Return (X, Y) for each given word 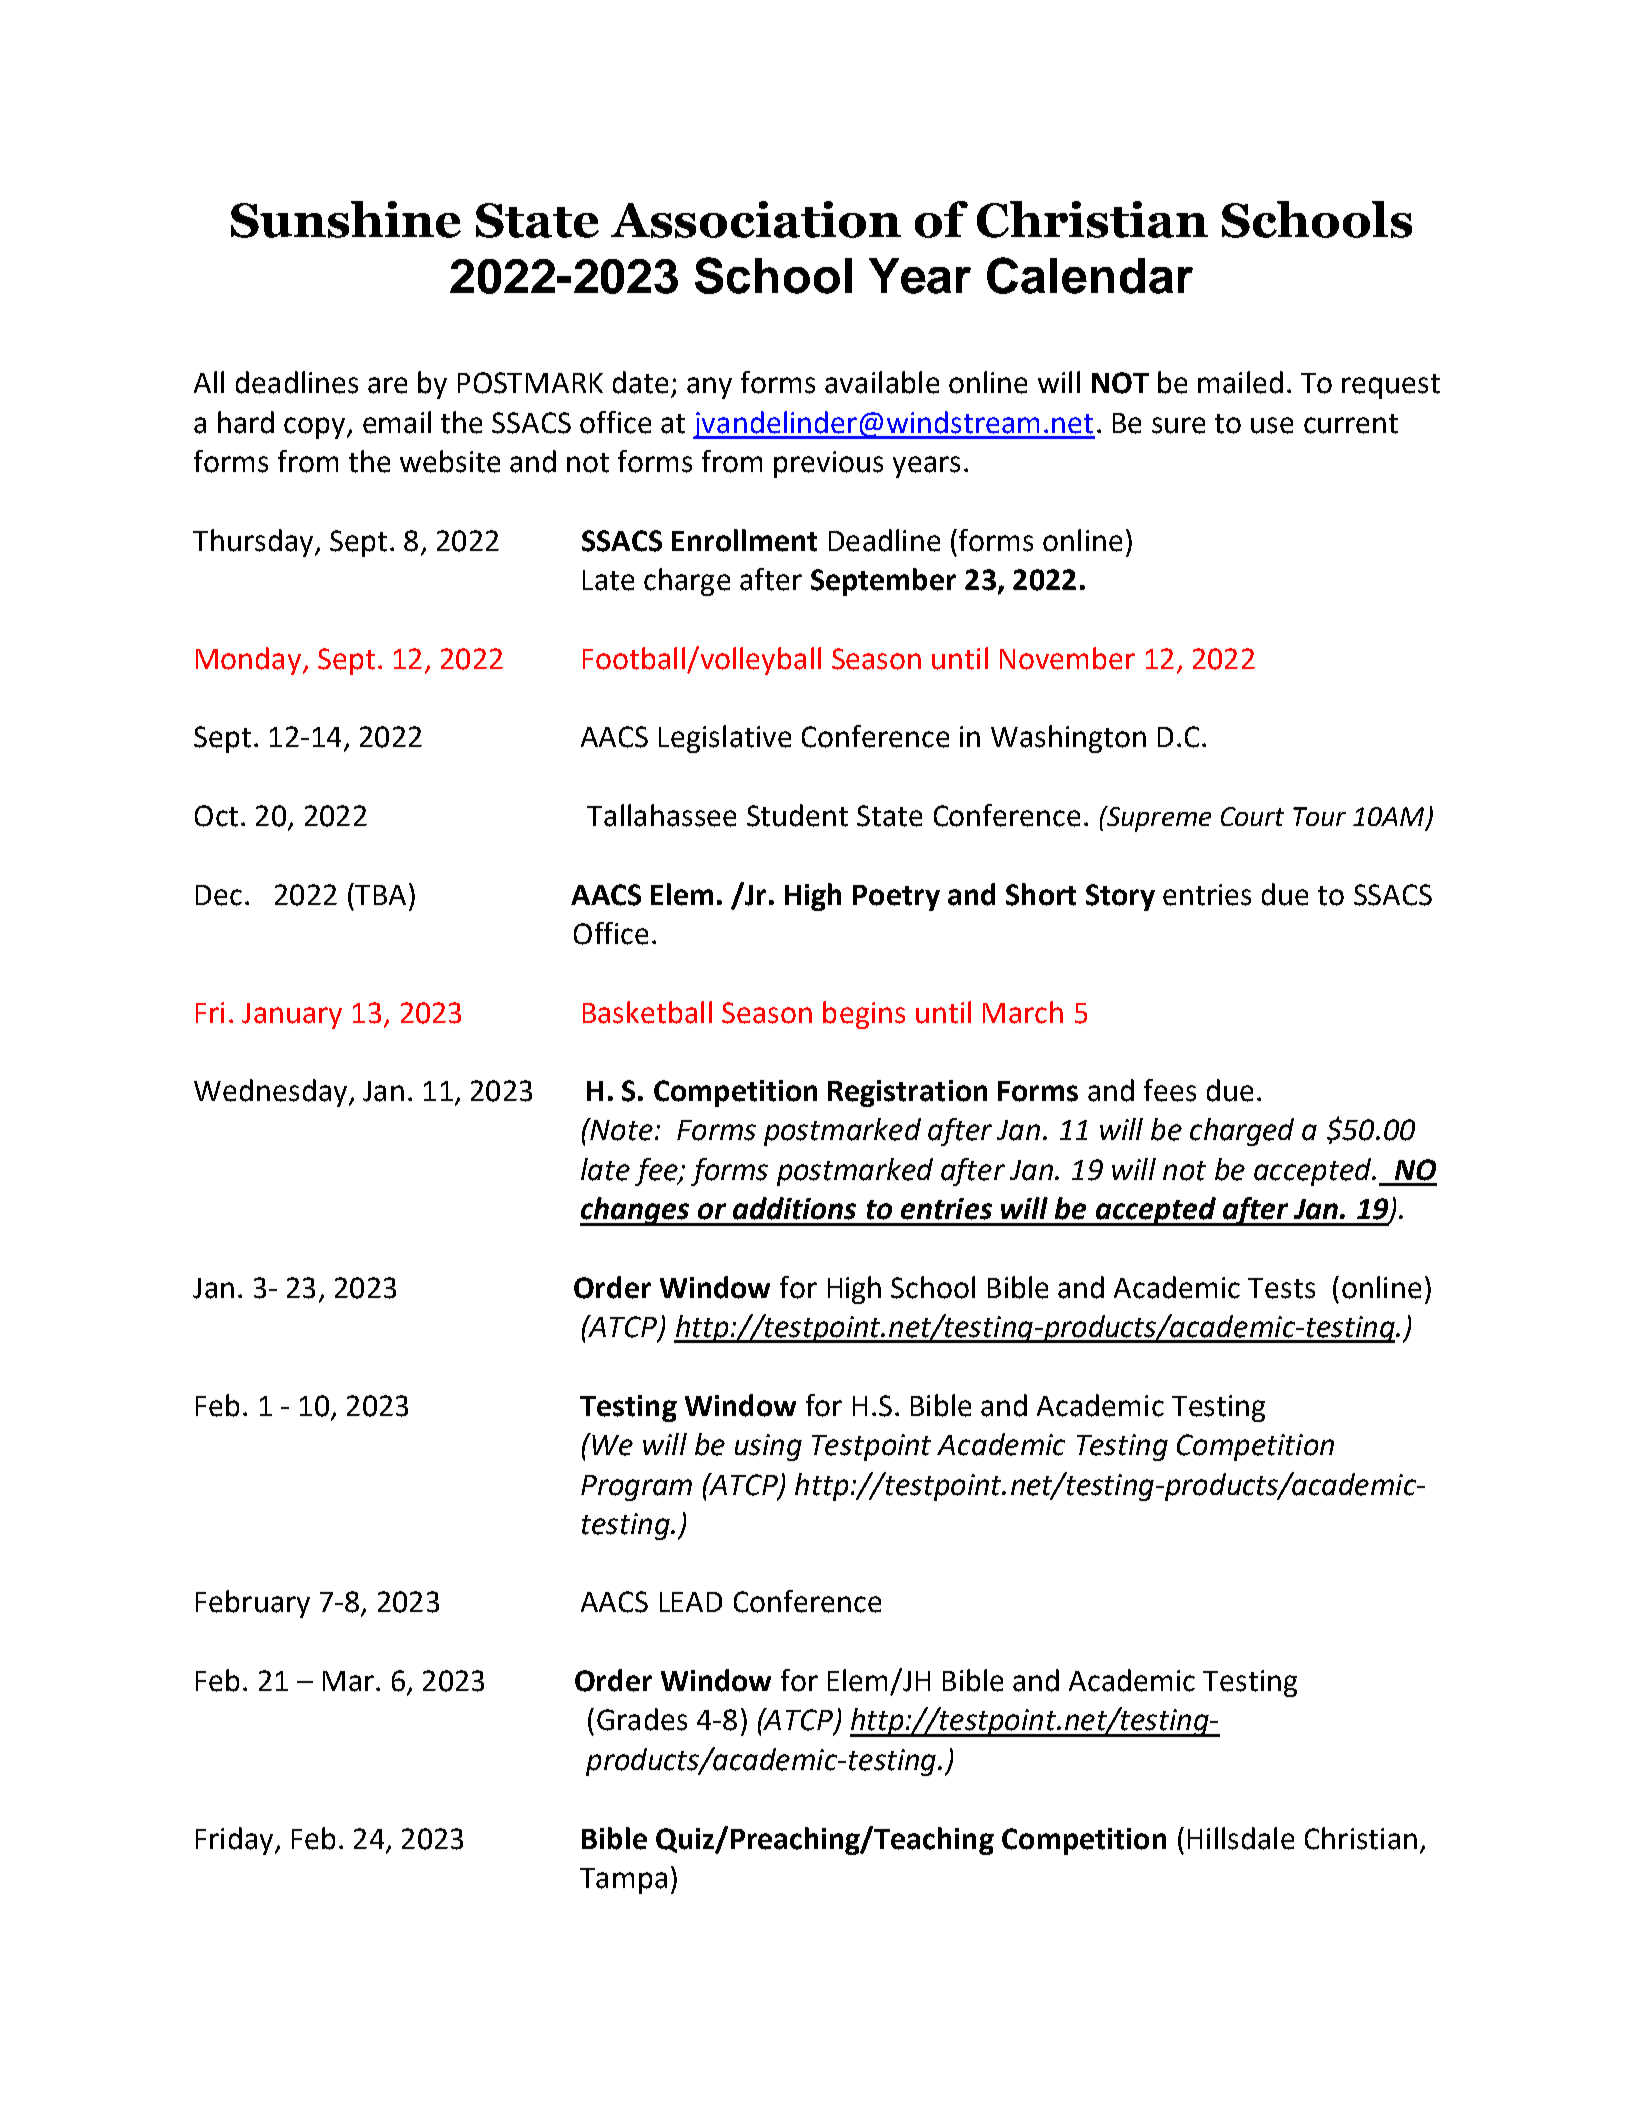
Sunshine (346, 219)
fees (1170, 1090)
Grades (642, 1719)
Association (756, 219)
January (292, 1016)
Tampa (623, 1881)
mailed (1240, 382)
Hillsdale (1241, 1838)
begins (864, 1015)
